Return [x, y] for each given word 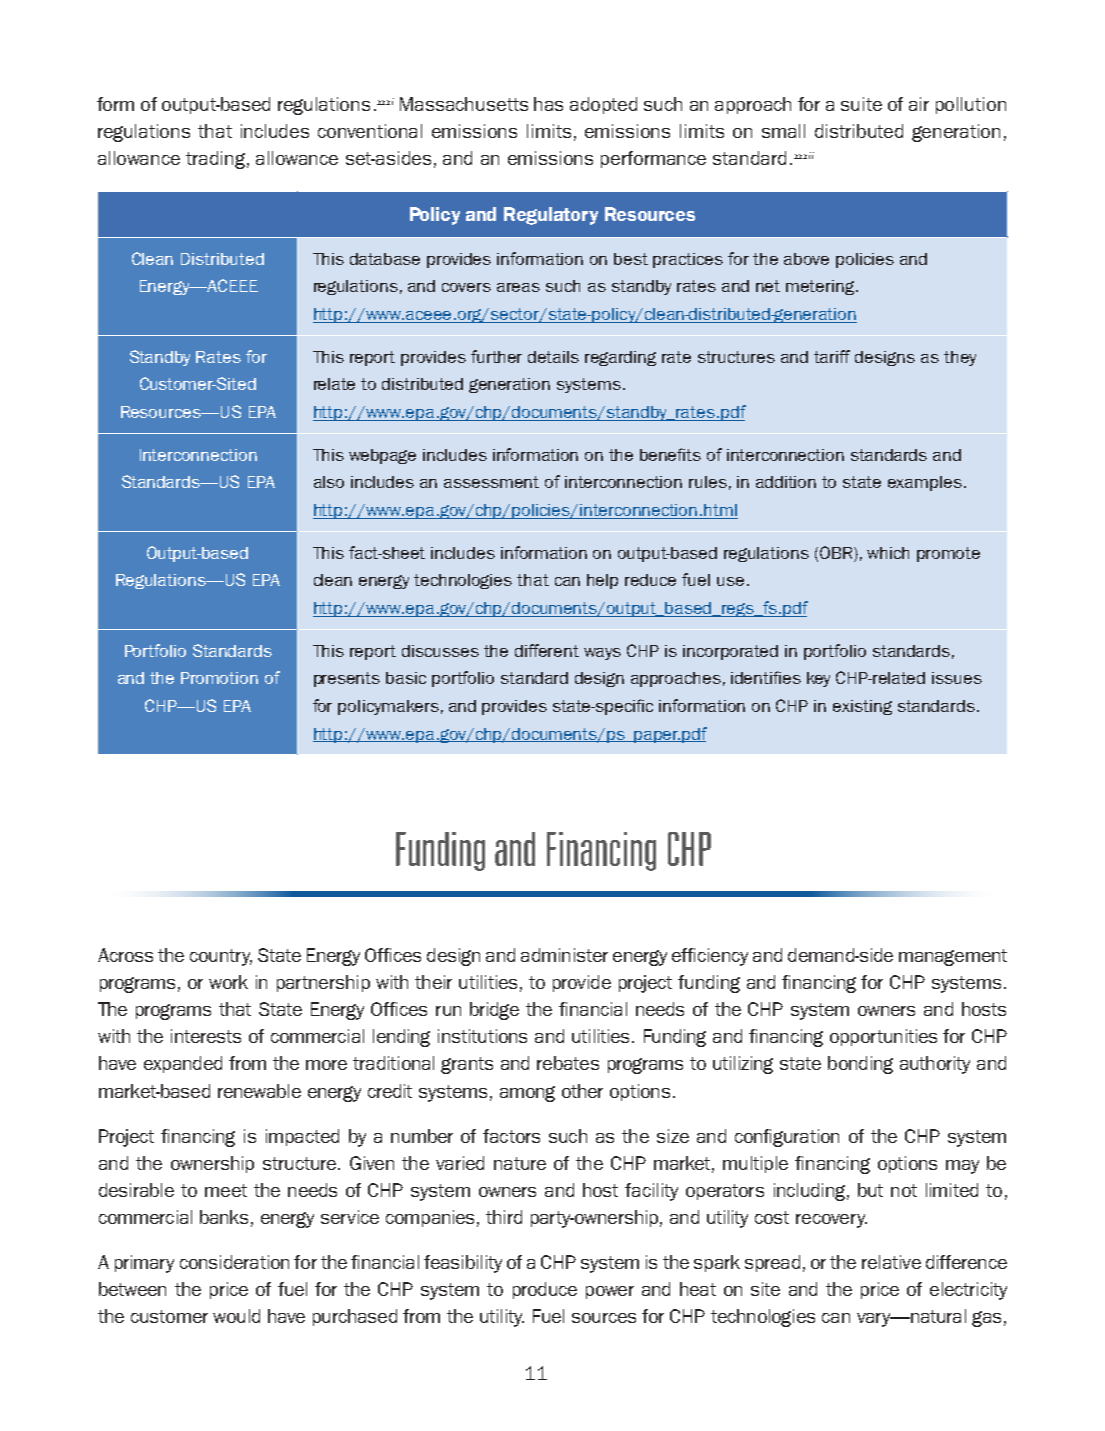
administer [564, 955]
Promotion [219, 678]
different [547, 650]
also [329, 482]
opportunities [883, 1037]
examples [925, 483]
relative [891, 1262]
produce [545, 1290]
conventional [370, 131]
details [553, 357]
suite [861, 104]
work [228, 982]
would [236, 1316]
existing [862, 707]
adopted [603, 105]
